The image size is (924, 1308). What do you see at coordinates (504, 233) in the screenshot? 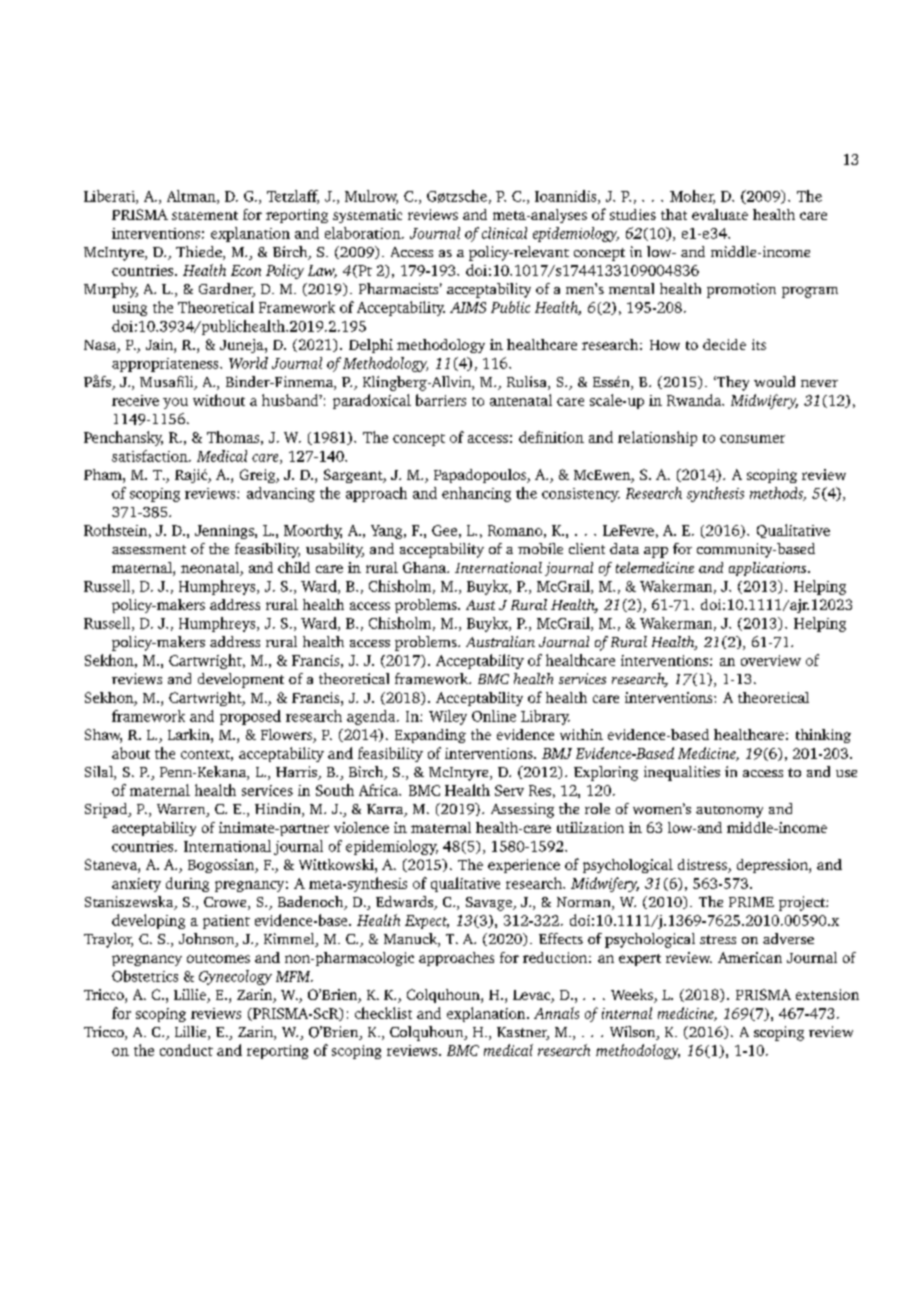
I see `clinical` at bounding box center [504, 233].
